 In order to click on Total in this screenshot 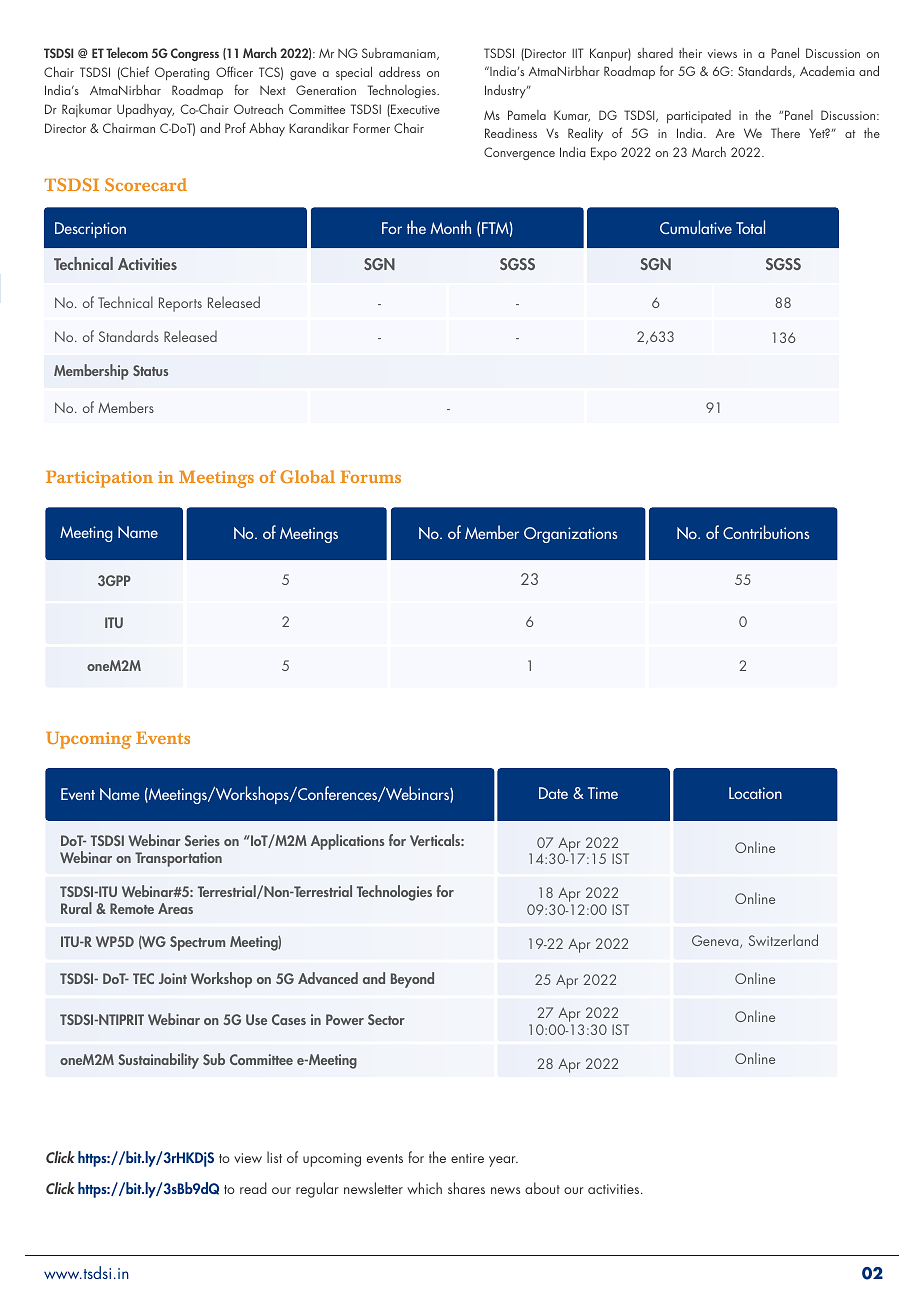, I will do `click(750, 227)`.
